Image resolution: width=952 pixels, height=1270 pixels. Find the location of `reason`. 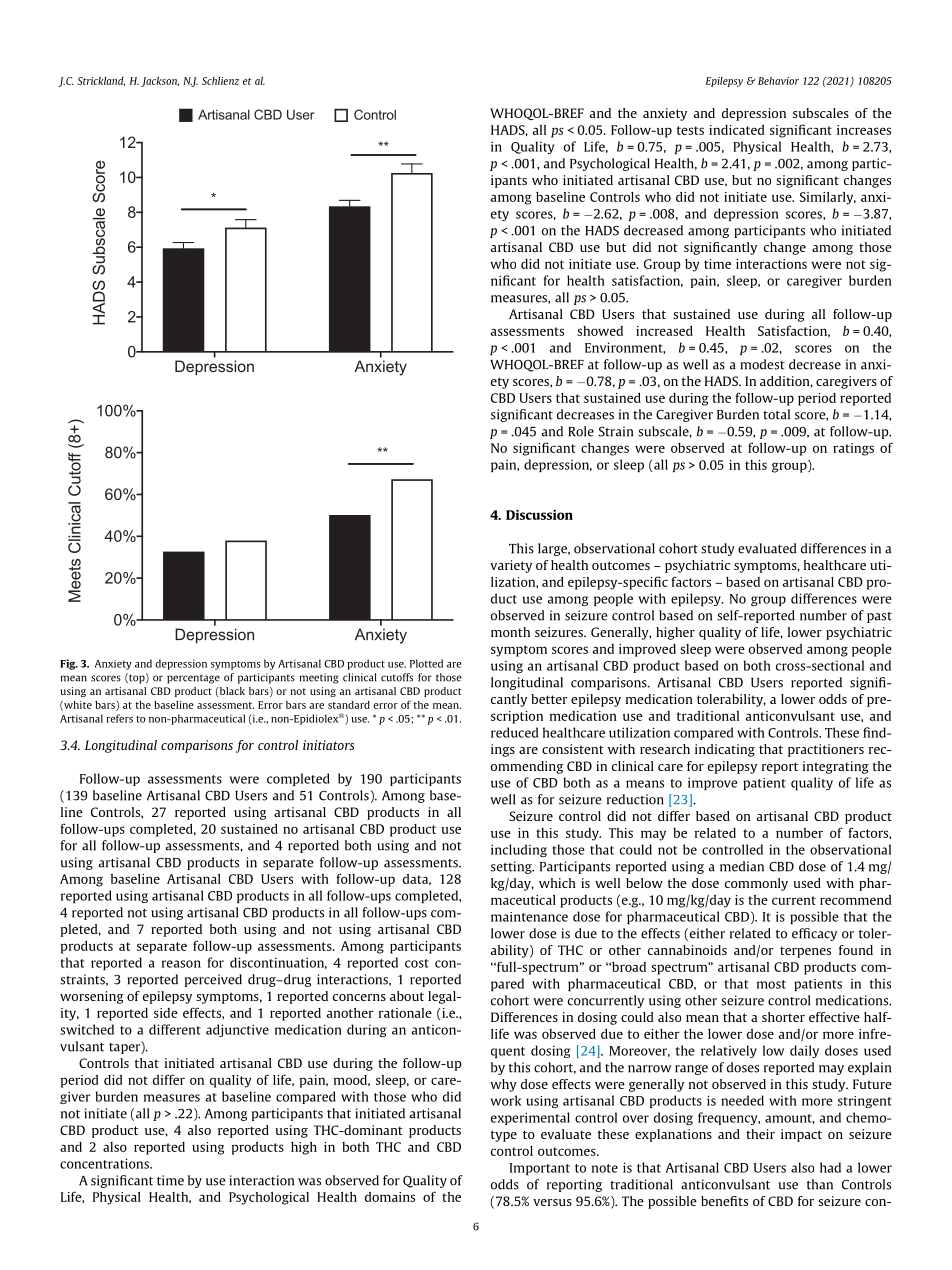

reason is located at coordinates (181, 964).
